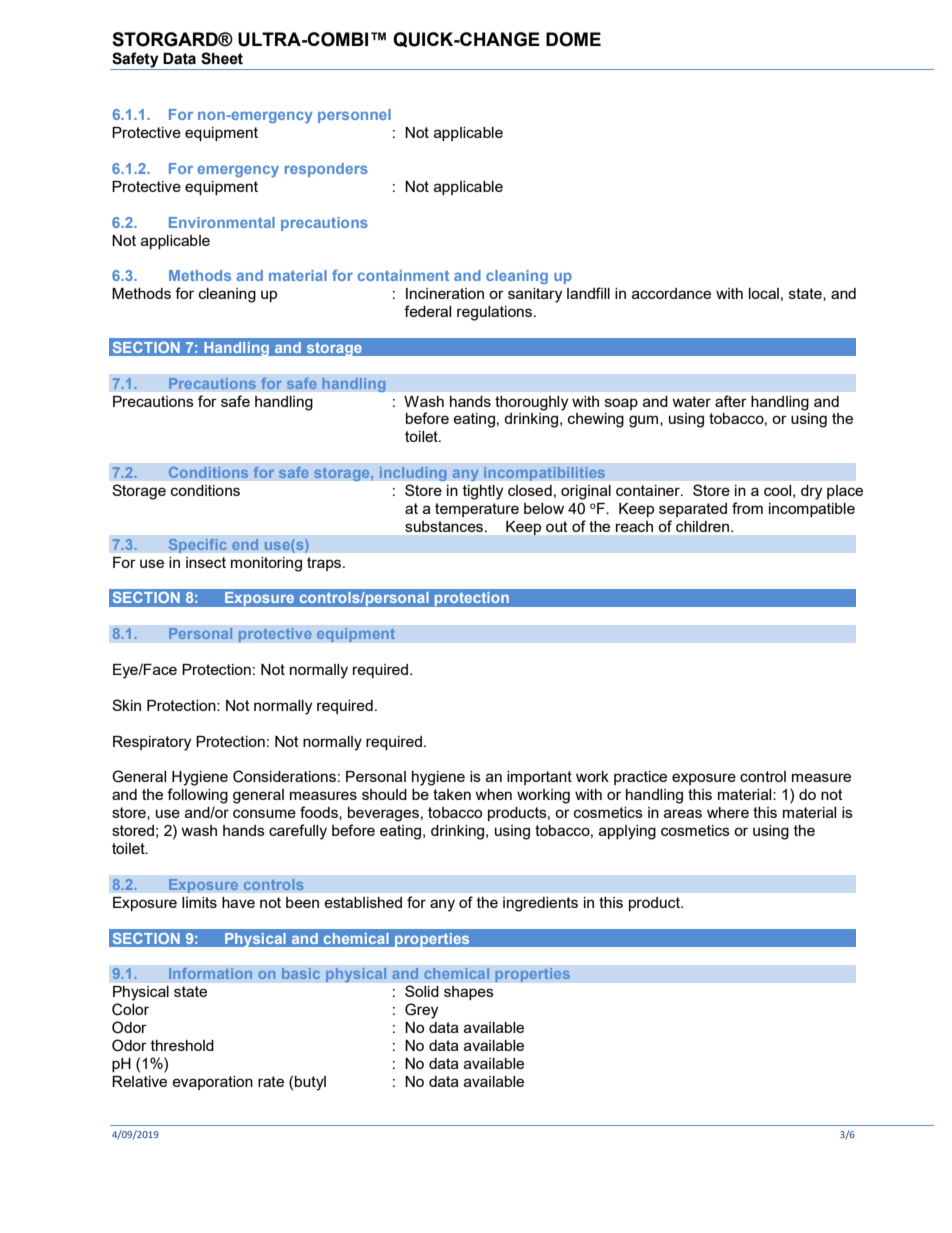 Image resolution: width=952 pixels, height=1233 pixels. What do you see at coordinates (182, 1045) in the screenshot?
I see `threshold` at bounding box center [182, 1045].
